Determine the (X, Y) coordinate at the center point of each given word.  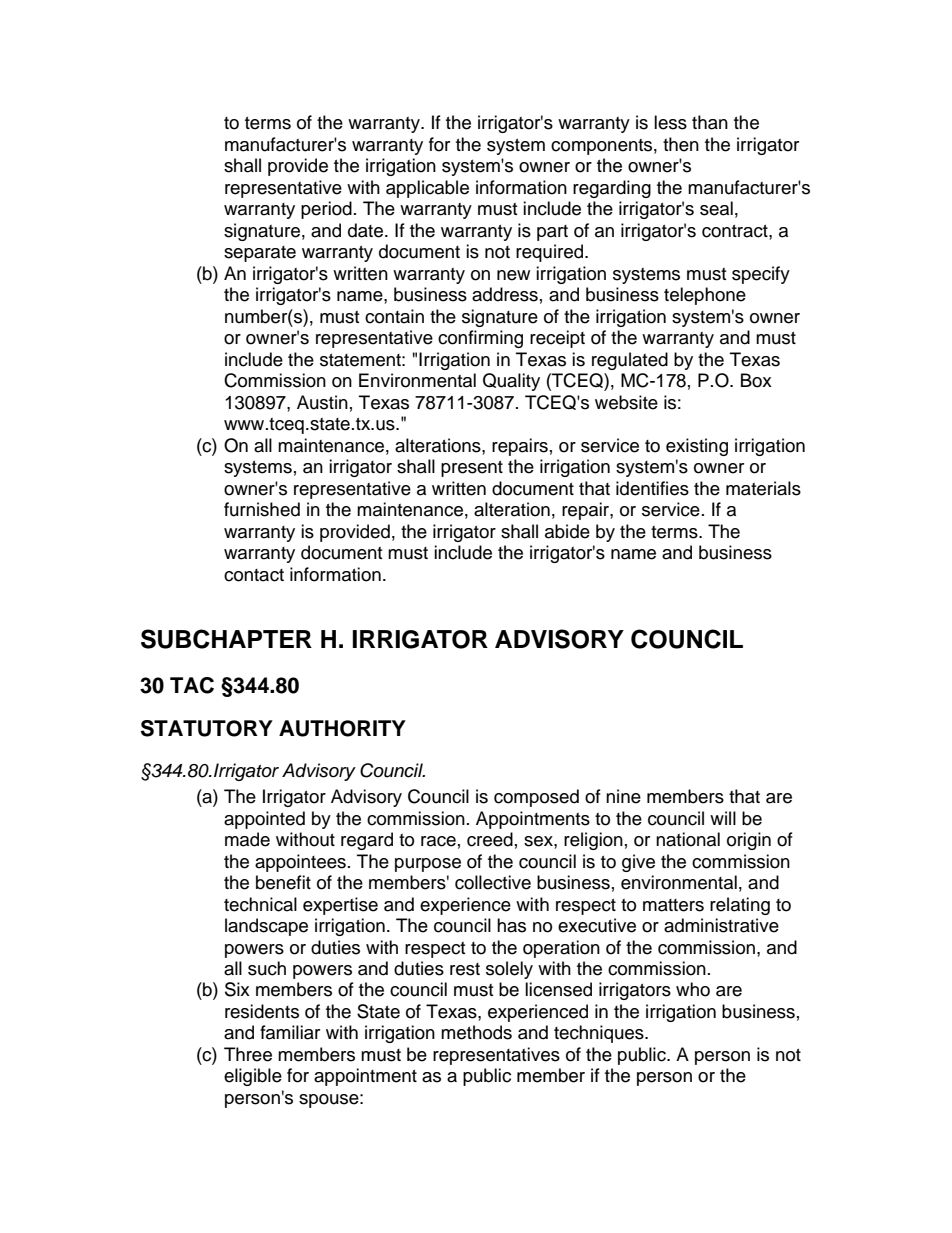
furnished (262, 509)
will (723, 818)
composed (536, 798)
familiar (290, 1032)
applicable (427, 189)
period (326, 210)
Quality (511, 382)
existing (697, 447)
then (681, 144)
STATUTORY (207, 728)
